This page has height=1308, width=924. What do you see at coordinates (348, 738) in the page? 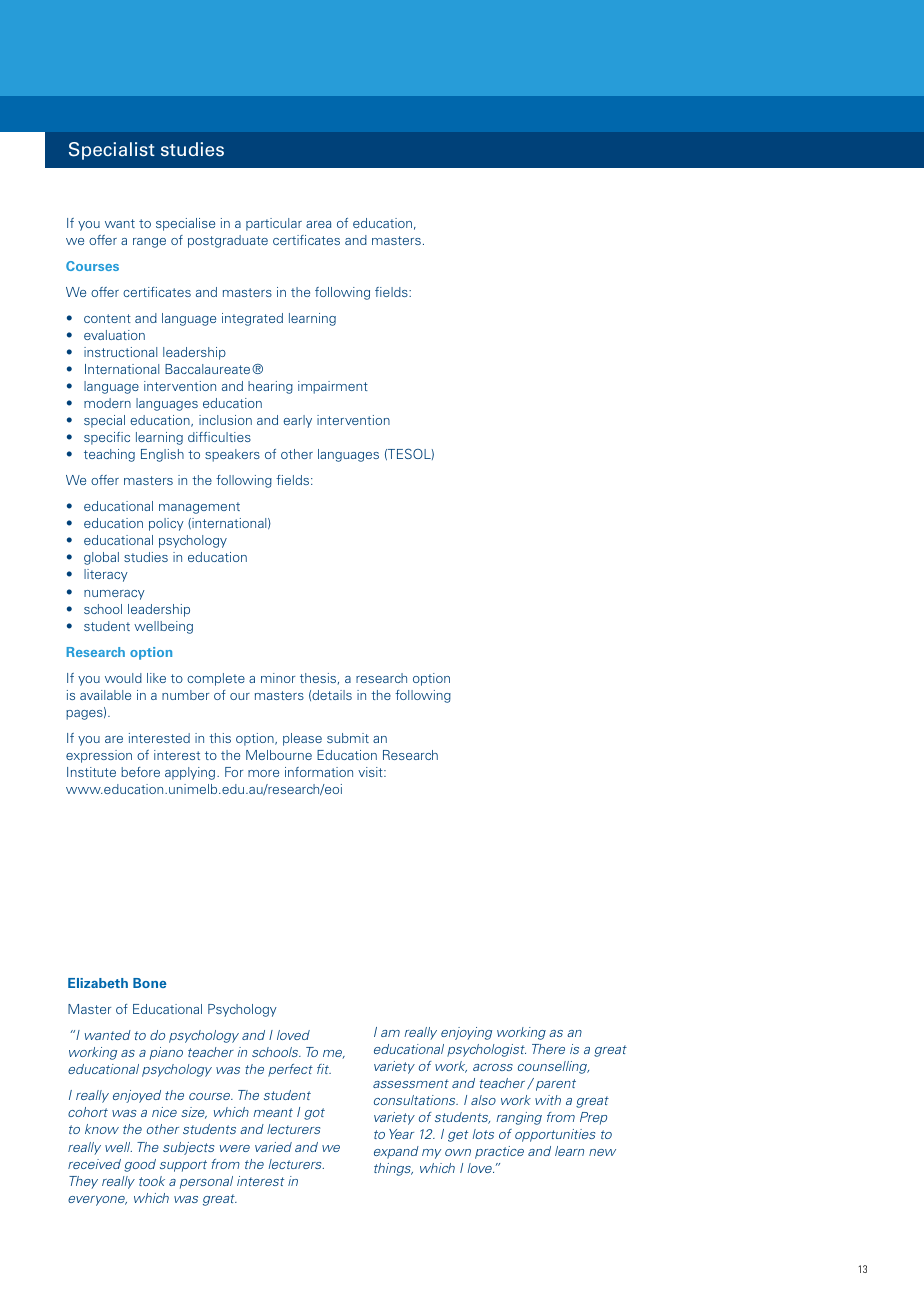
I see `submit` at bounding box center [348, 738].
